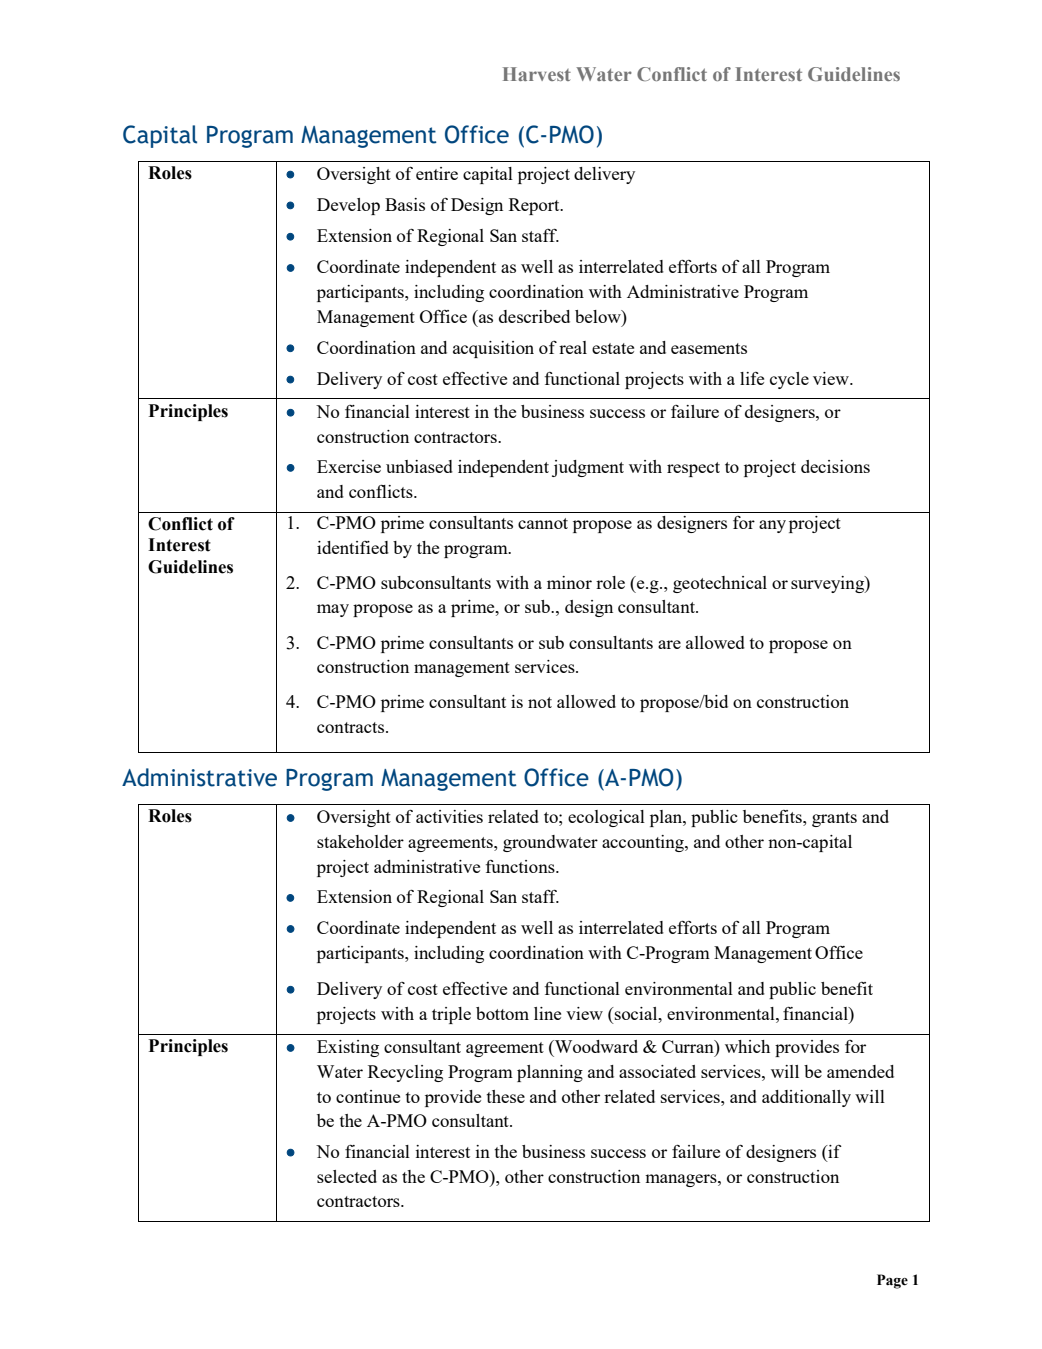 The width and height of the image is (1042, 1349). What do you see at coordinates (535, 206) in the image?
I see `Report` at bounding box center [535, 206].
